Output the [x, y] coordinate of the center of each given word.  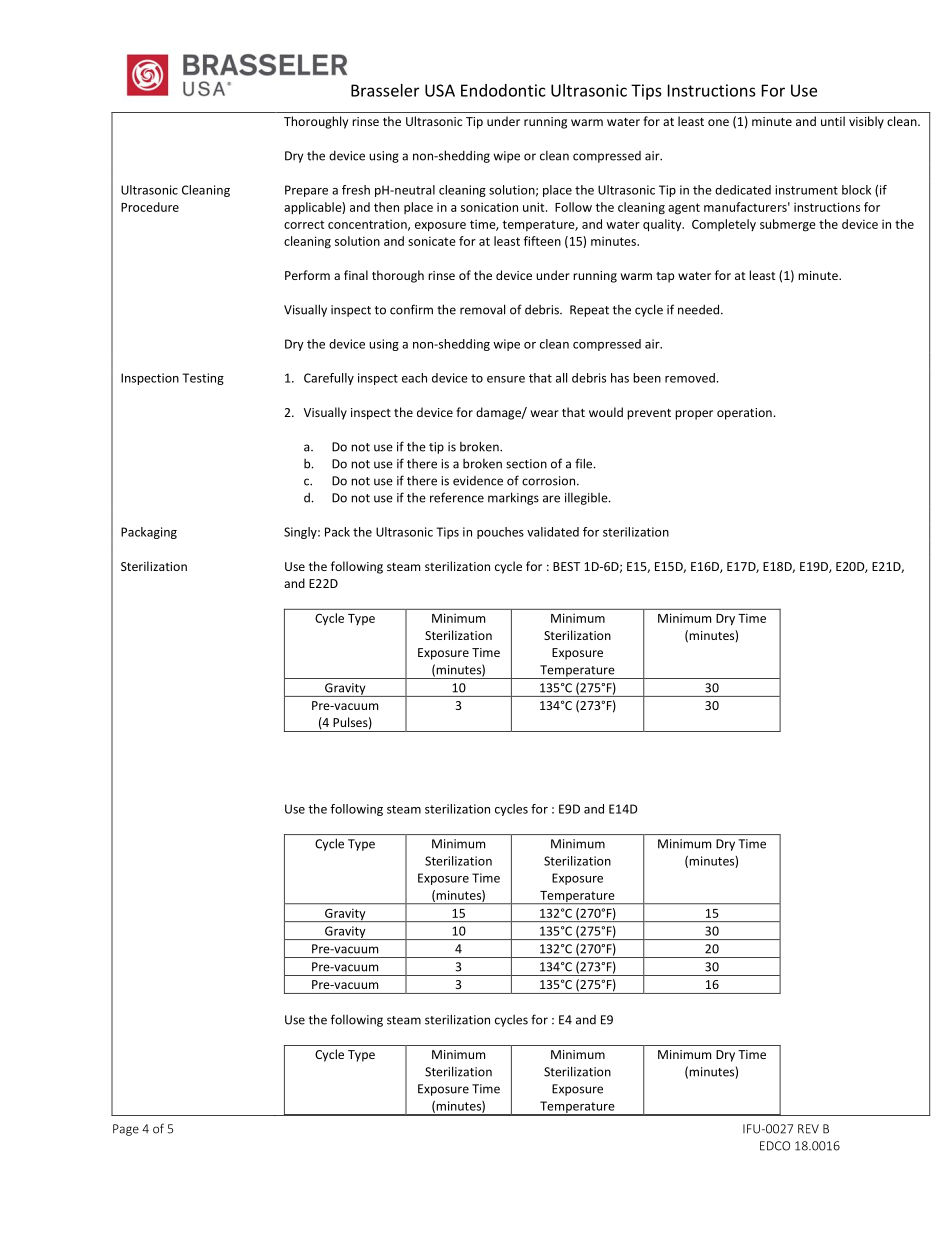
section [526, 464]
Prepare [306, 191]
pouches [500, 533]
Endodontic [503, 90]
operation [744, 414]
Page [126, 1130]
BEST [566, 566]
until [833, 121]
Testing [203, 379]
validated [553, 532]
